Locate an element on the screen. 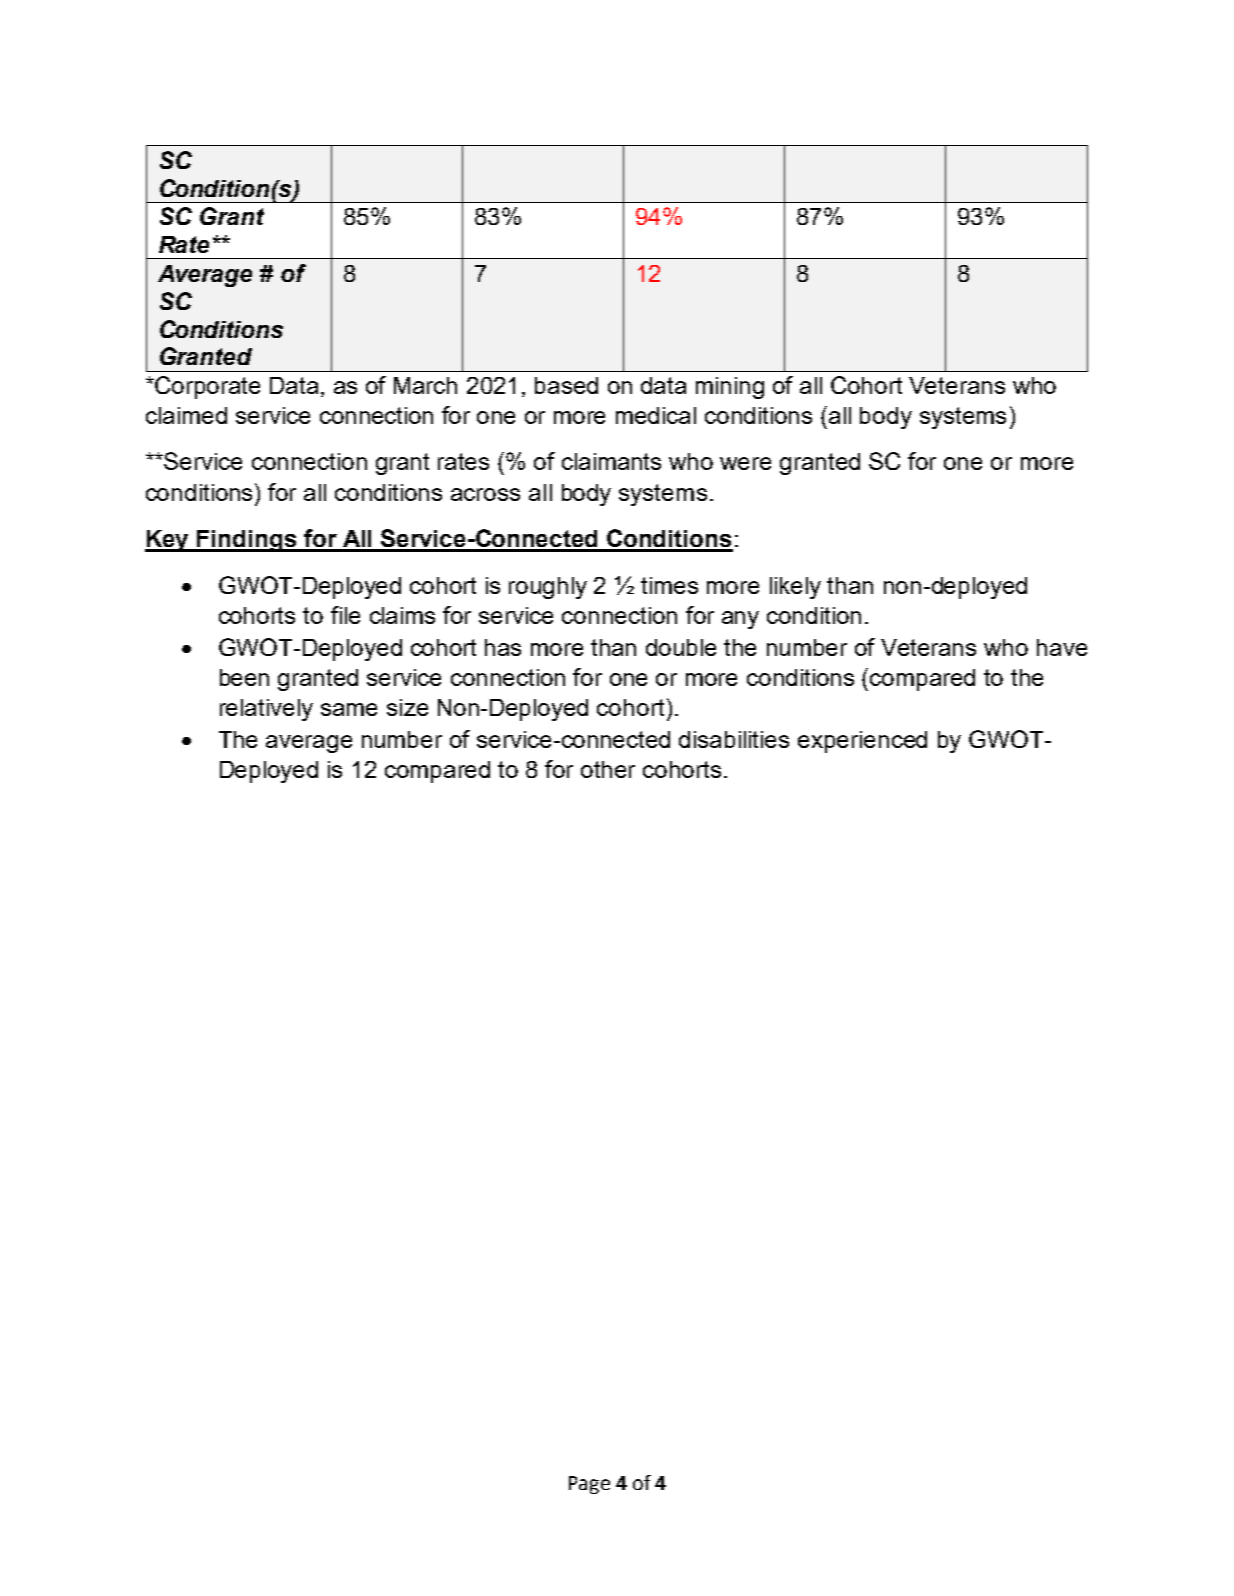 Image resolution: width=1234 pixels, height=1596 pixels. experienced is located at coordinates (862, 742).
